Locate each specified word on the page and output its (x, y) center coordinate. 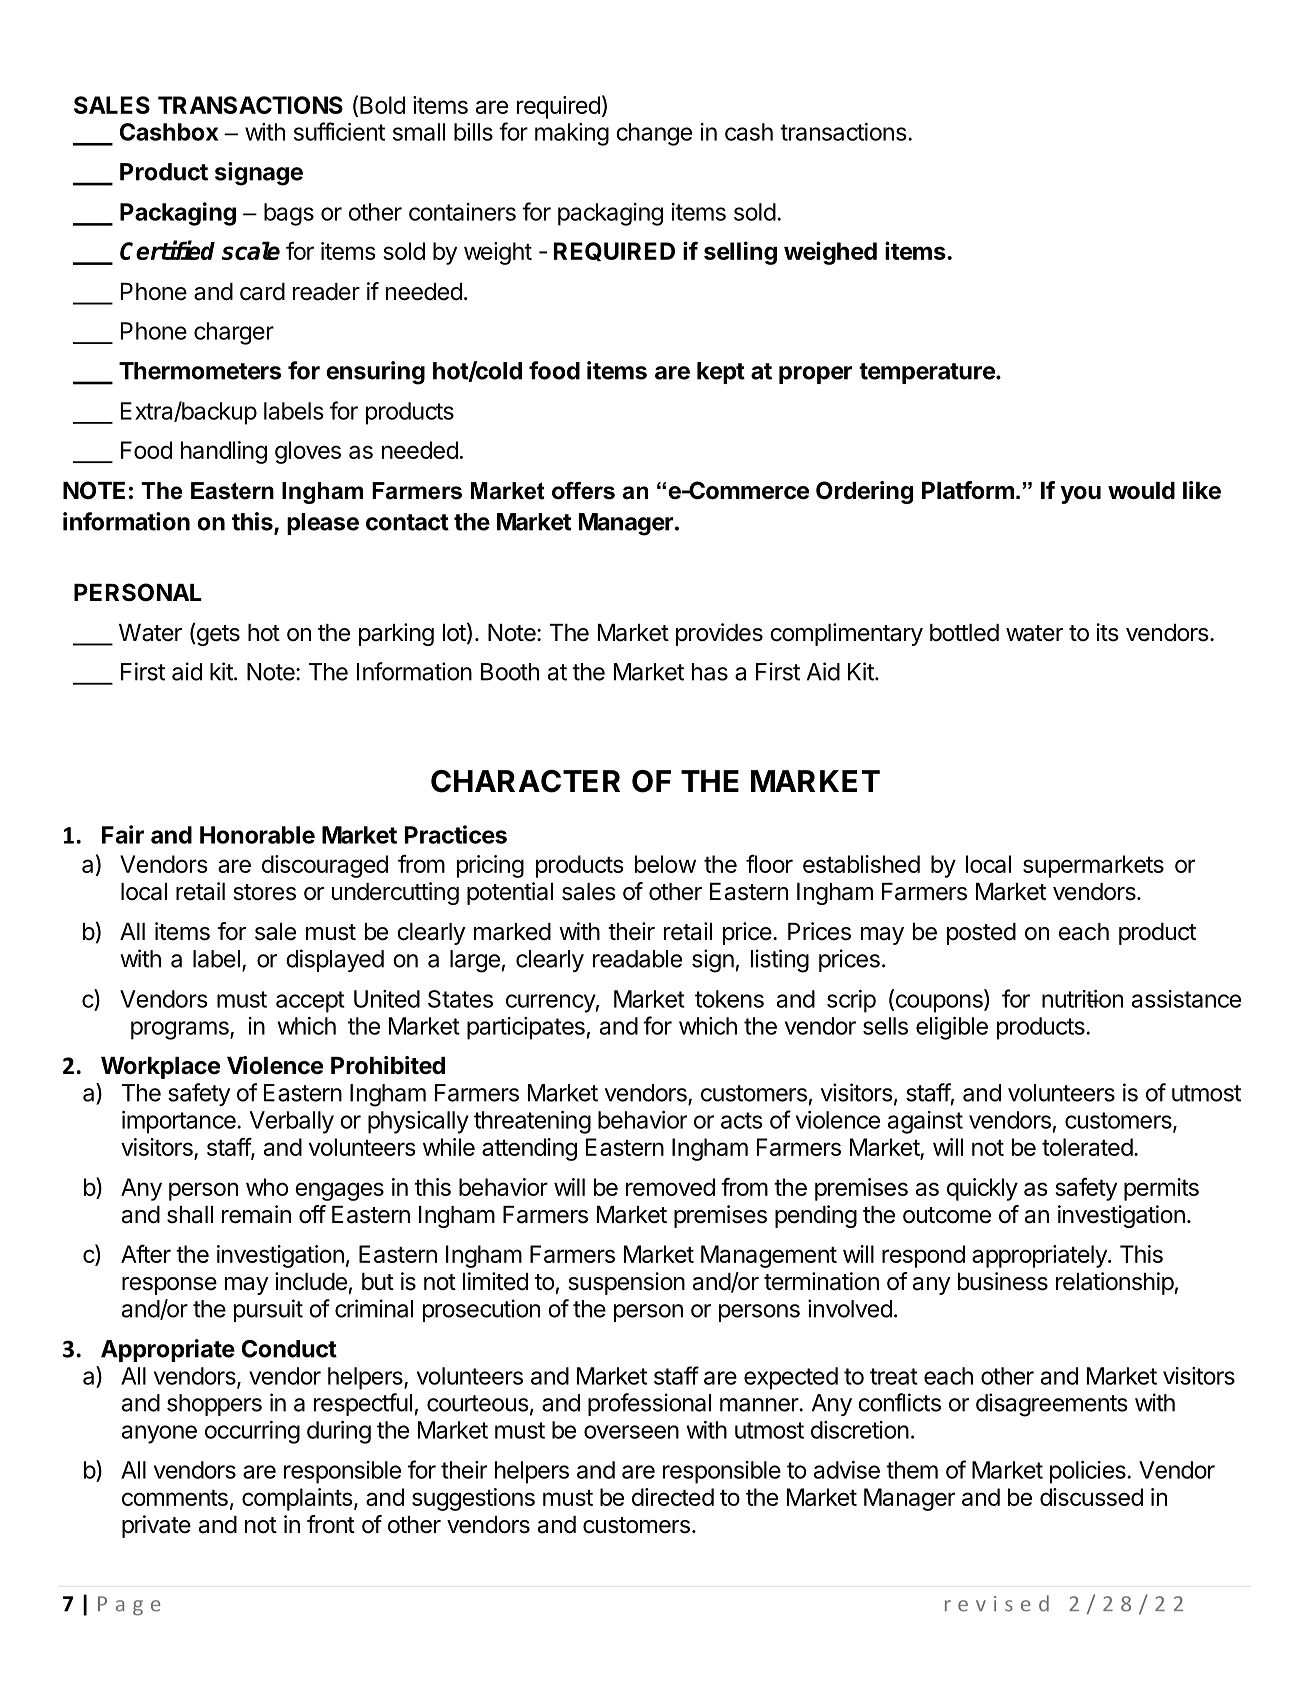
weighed (830, 253)
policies (1089, 1472)
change (654, 134)
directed (673, 1497)
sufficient (339, 131)
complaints (298, 1499)
